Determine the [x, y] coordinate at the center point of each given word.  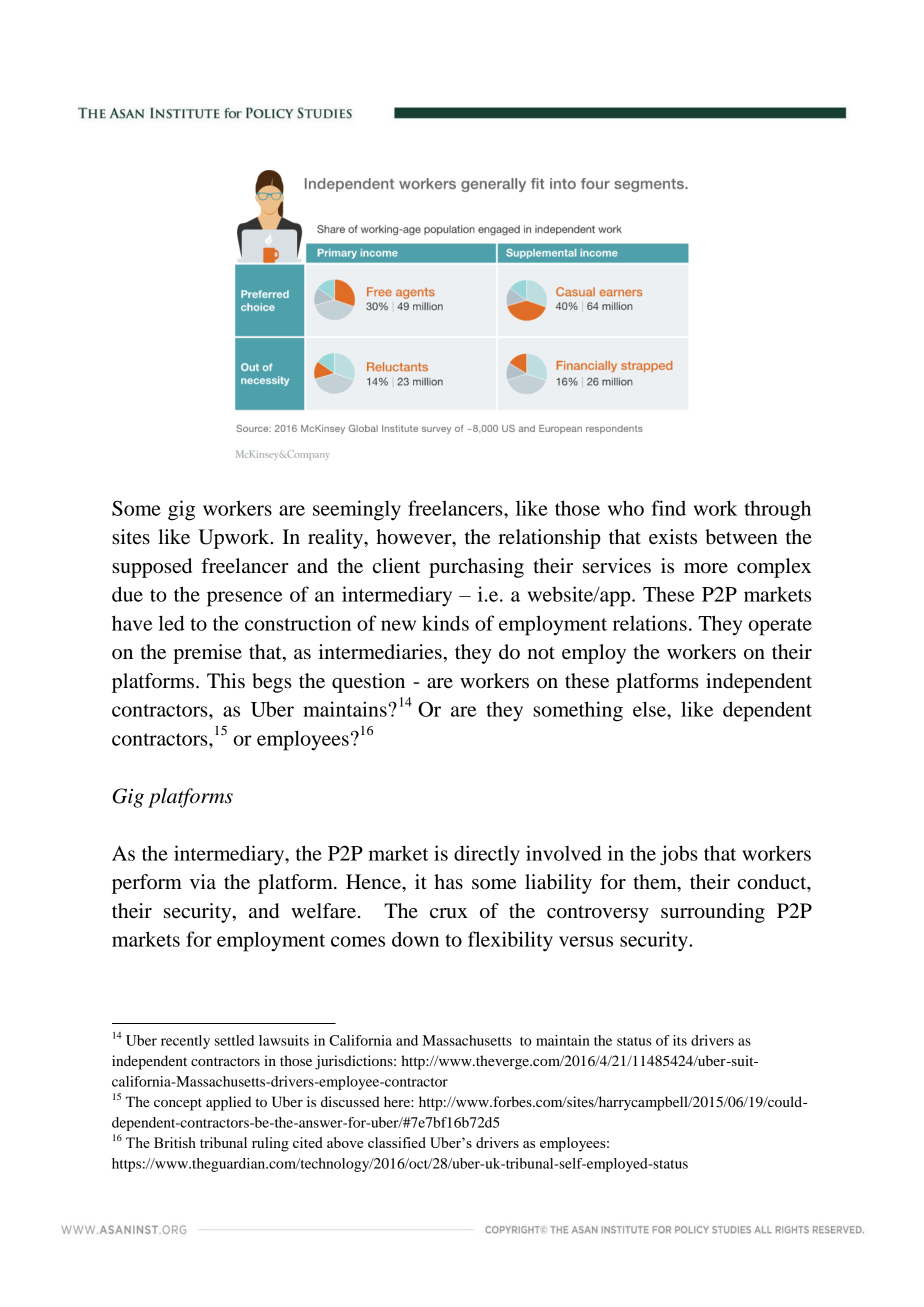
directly [487, 855]
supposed [152, 568]
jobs [679, 855]
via [203, 881]
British [175, 1142]
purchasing [476, 568]
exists [673, 537]
